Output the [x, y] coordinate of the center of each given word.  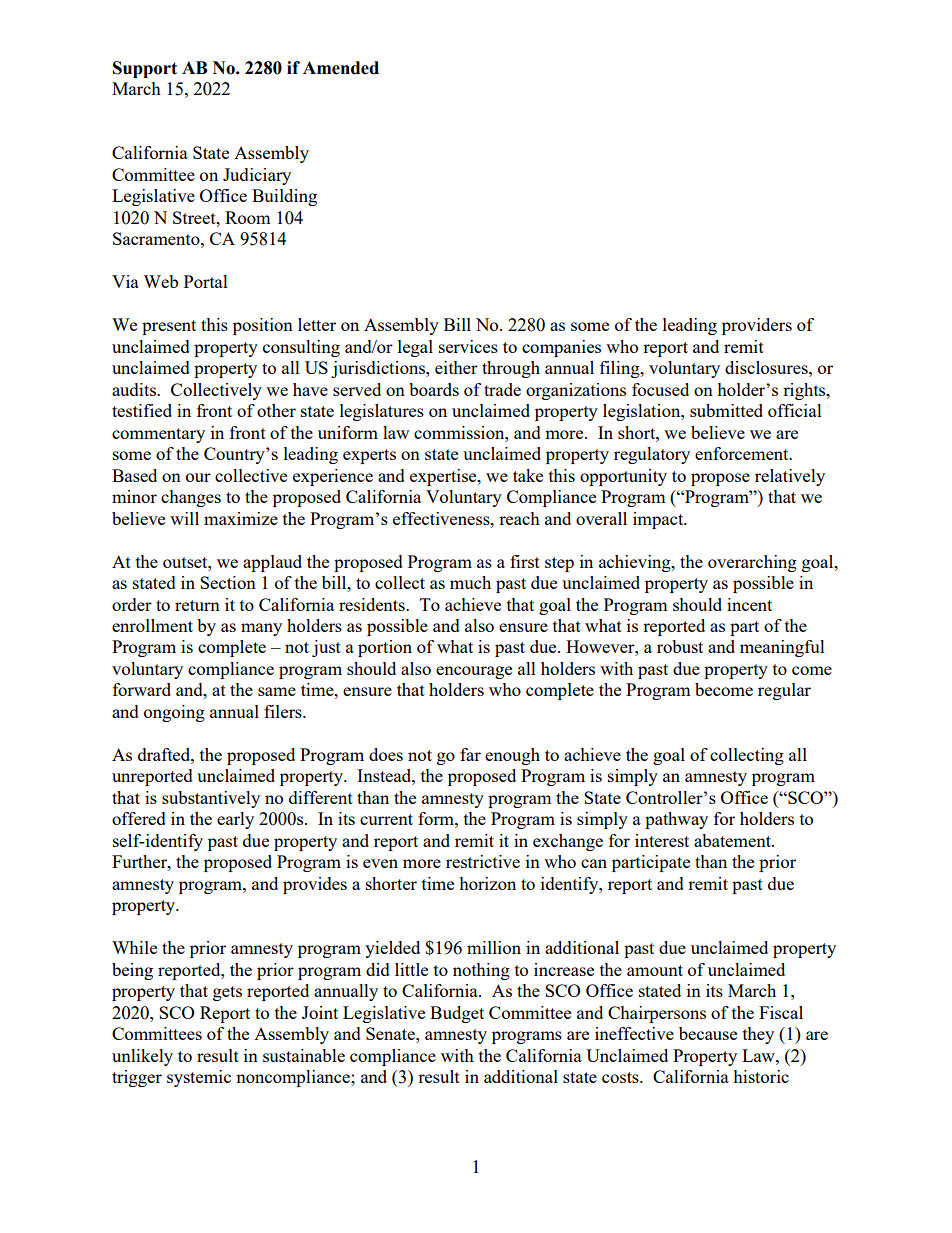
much [470, 582]
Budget [457, 1014]
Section [228, 582]
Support [145, 69]
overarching [752, 563]
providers [757, 326]
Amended [341, 68]
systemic [199, 1078]
